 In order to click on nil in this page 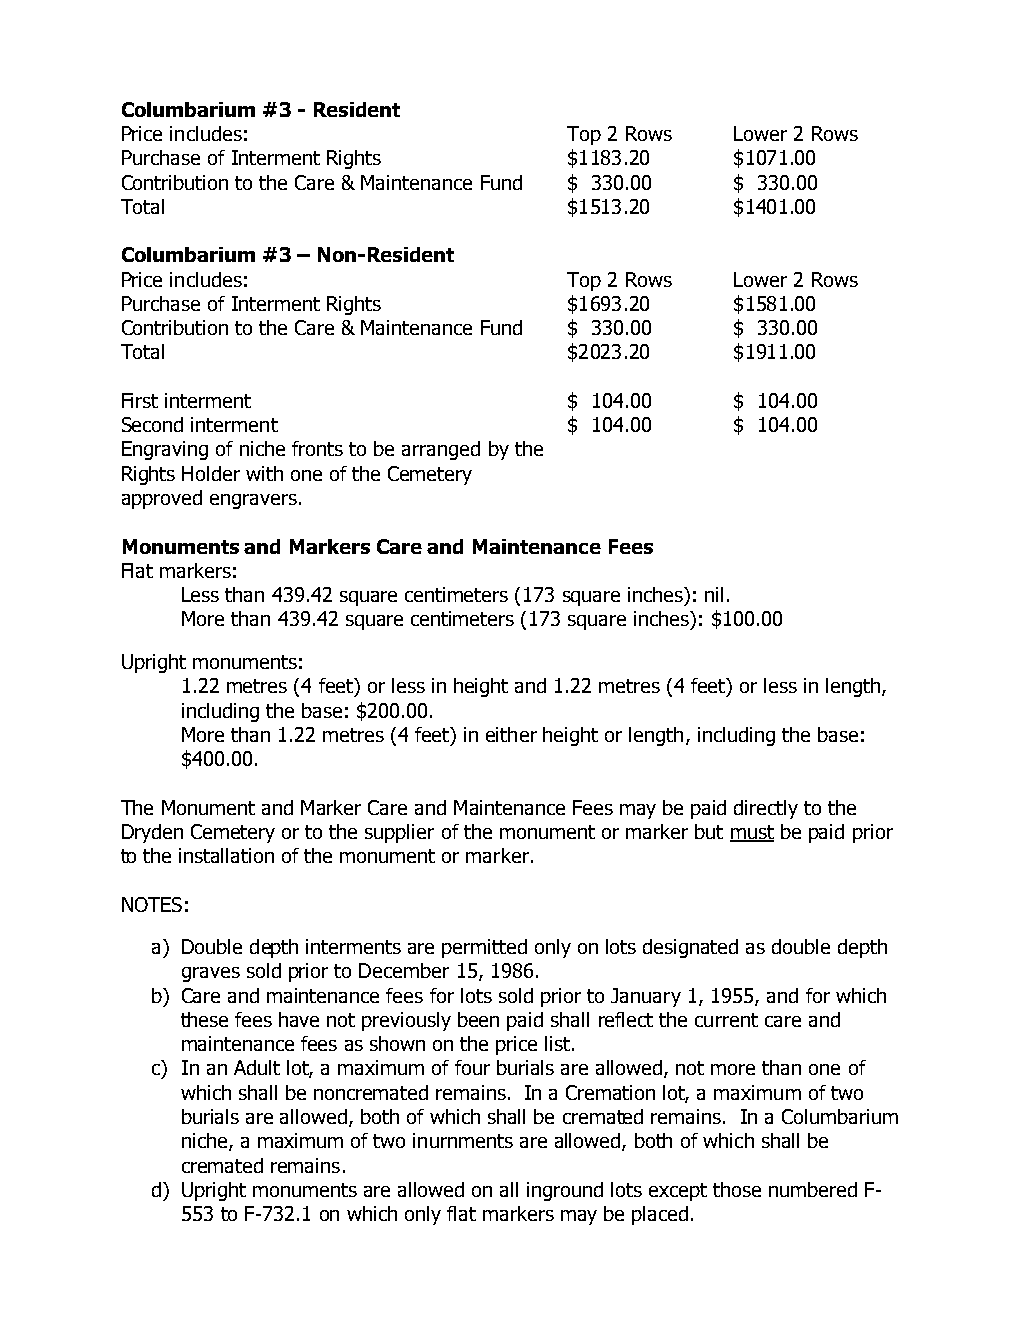, I will do `click(714, 594)`.
